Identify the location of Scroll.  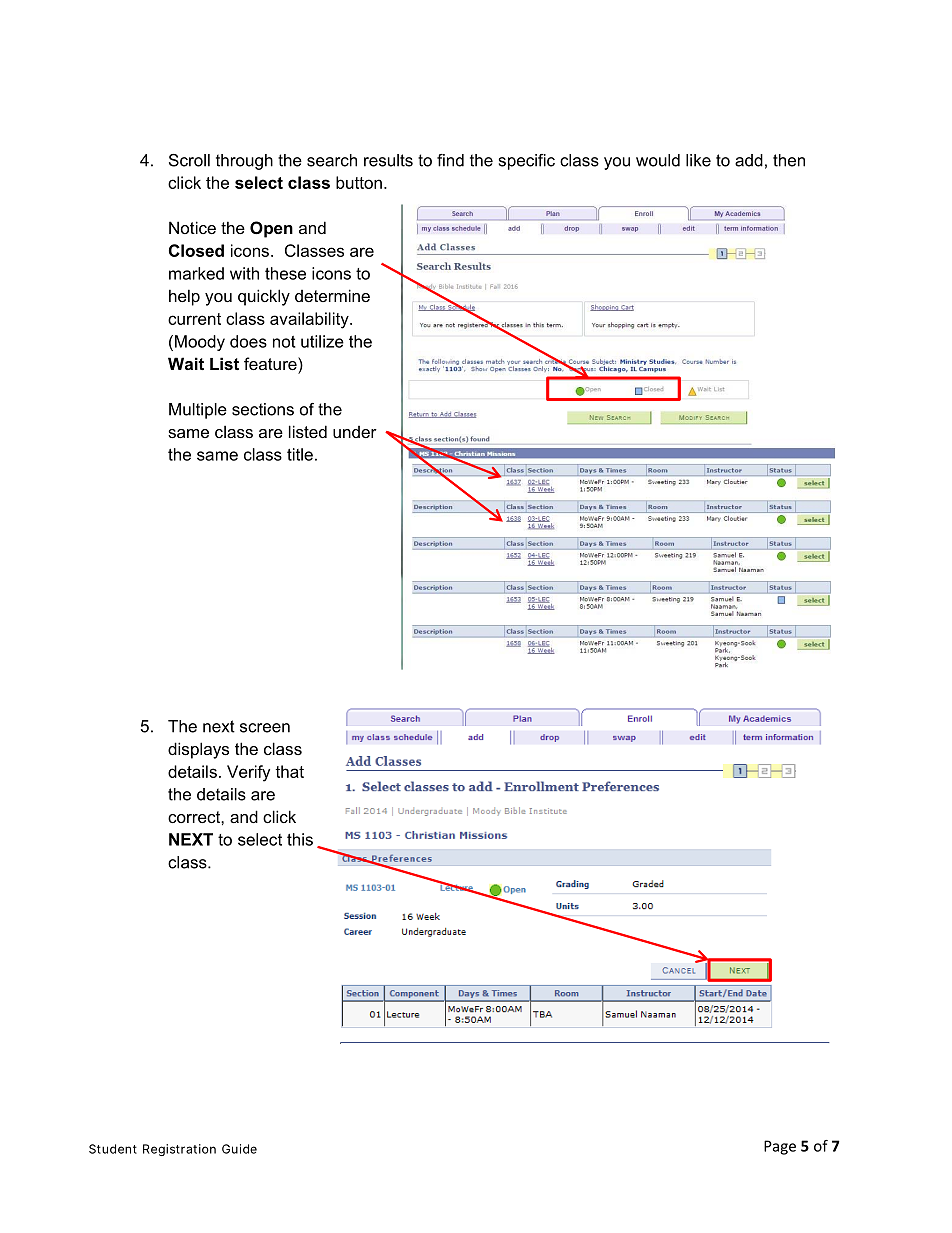
(189, 160).
